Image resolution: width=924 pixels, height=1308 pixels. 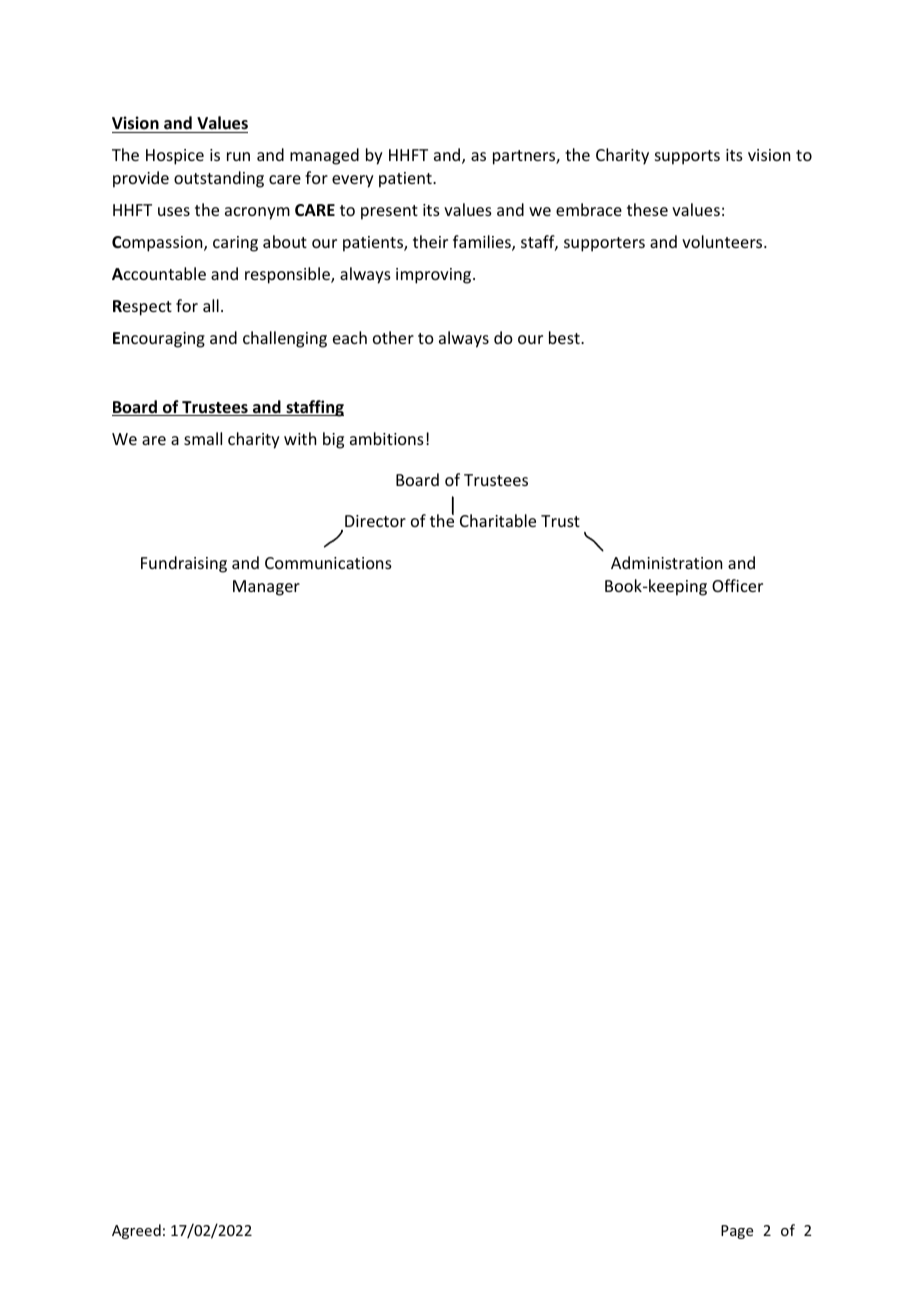 What do you see at coordinates (647, 209) in the document?
I see `these` at bounding box center [647, 209].
